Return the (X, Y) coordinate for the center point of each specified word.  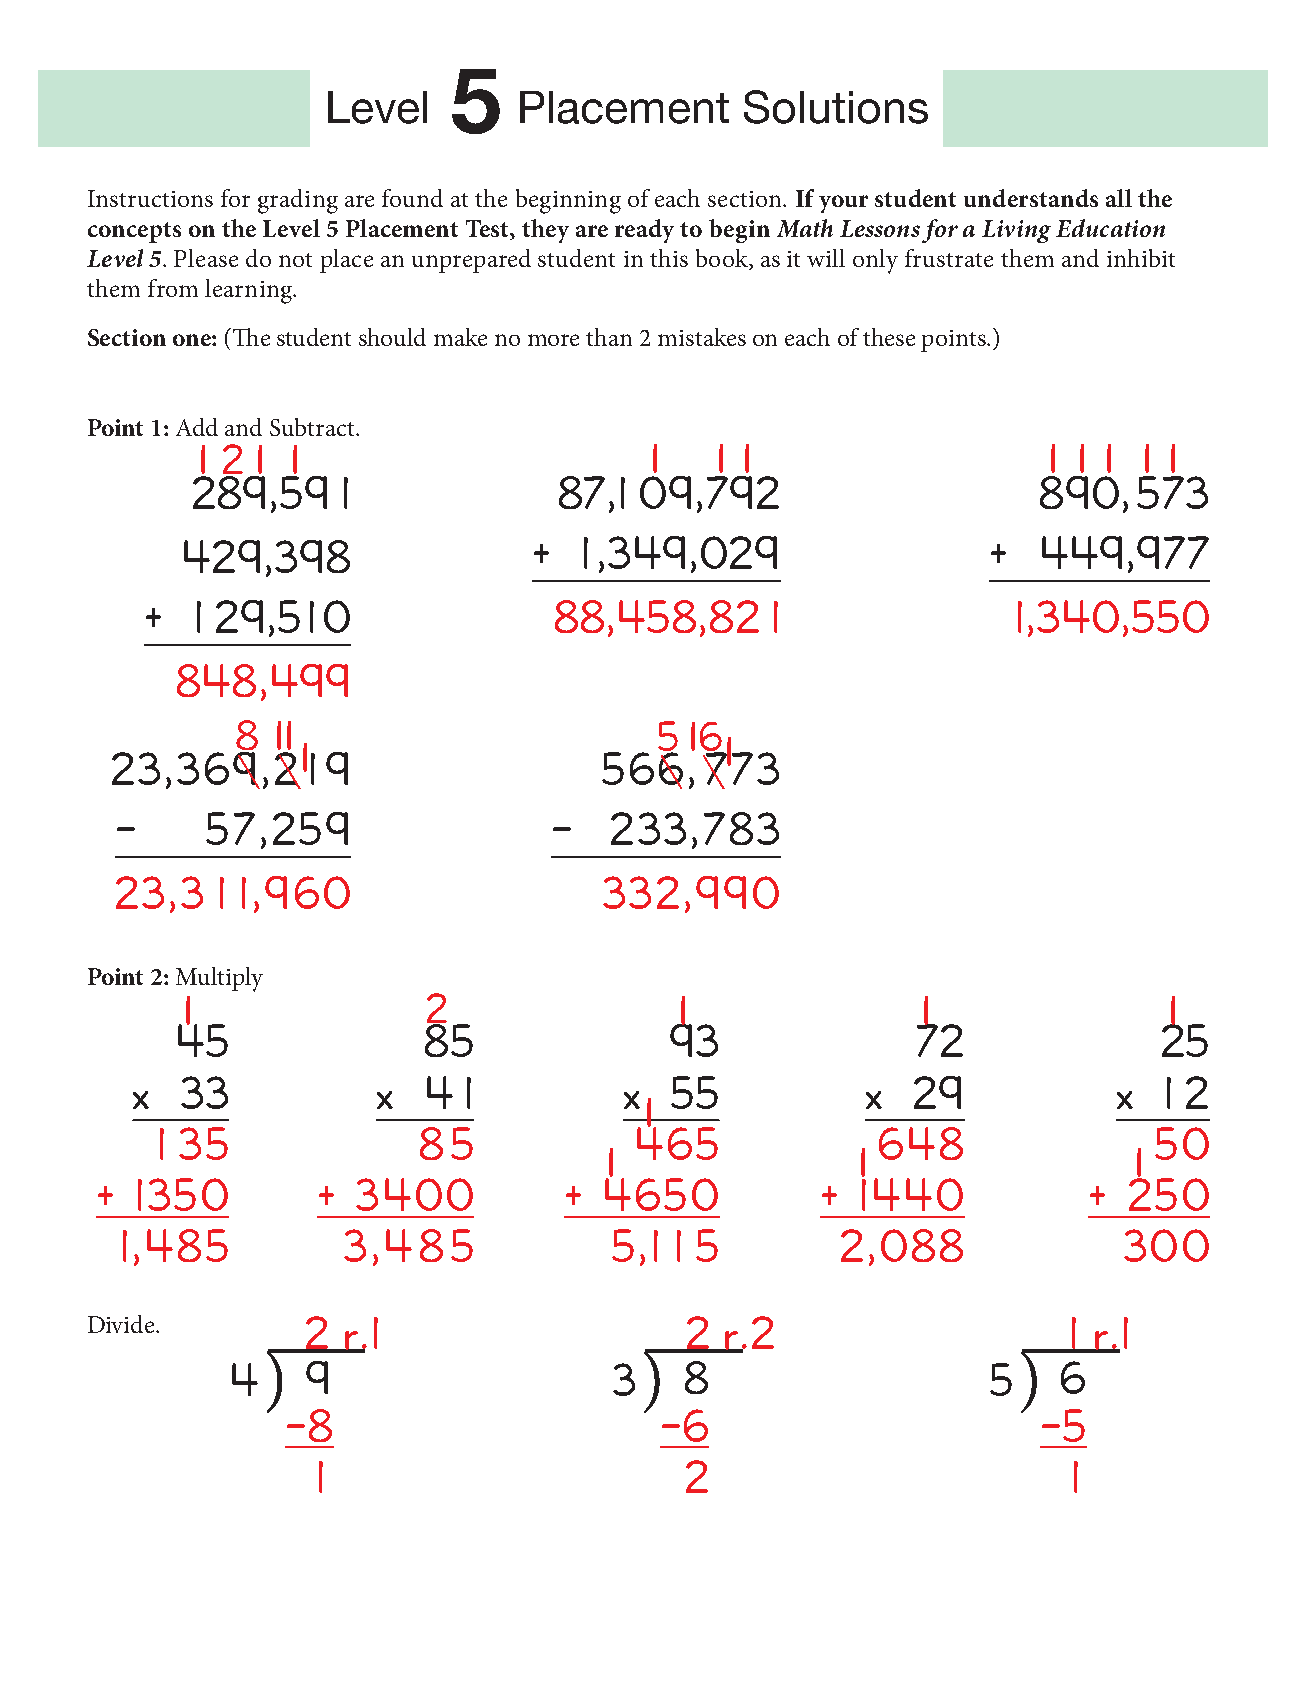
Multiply (219, 979)
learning (249, 291)
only (875, 261)
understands (1031, 198)
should (392, 337)
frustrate (949, 258)
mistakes (702, 337)
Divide (122, 1324)
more (553, 340)
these (889, 337)
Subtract (313, 427)
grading (298, 201)
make (460, 337)
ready (644, 231)
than (609, 337)
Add (197, 427)
